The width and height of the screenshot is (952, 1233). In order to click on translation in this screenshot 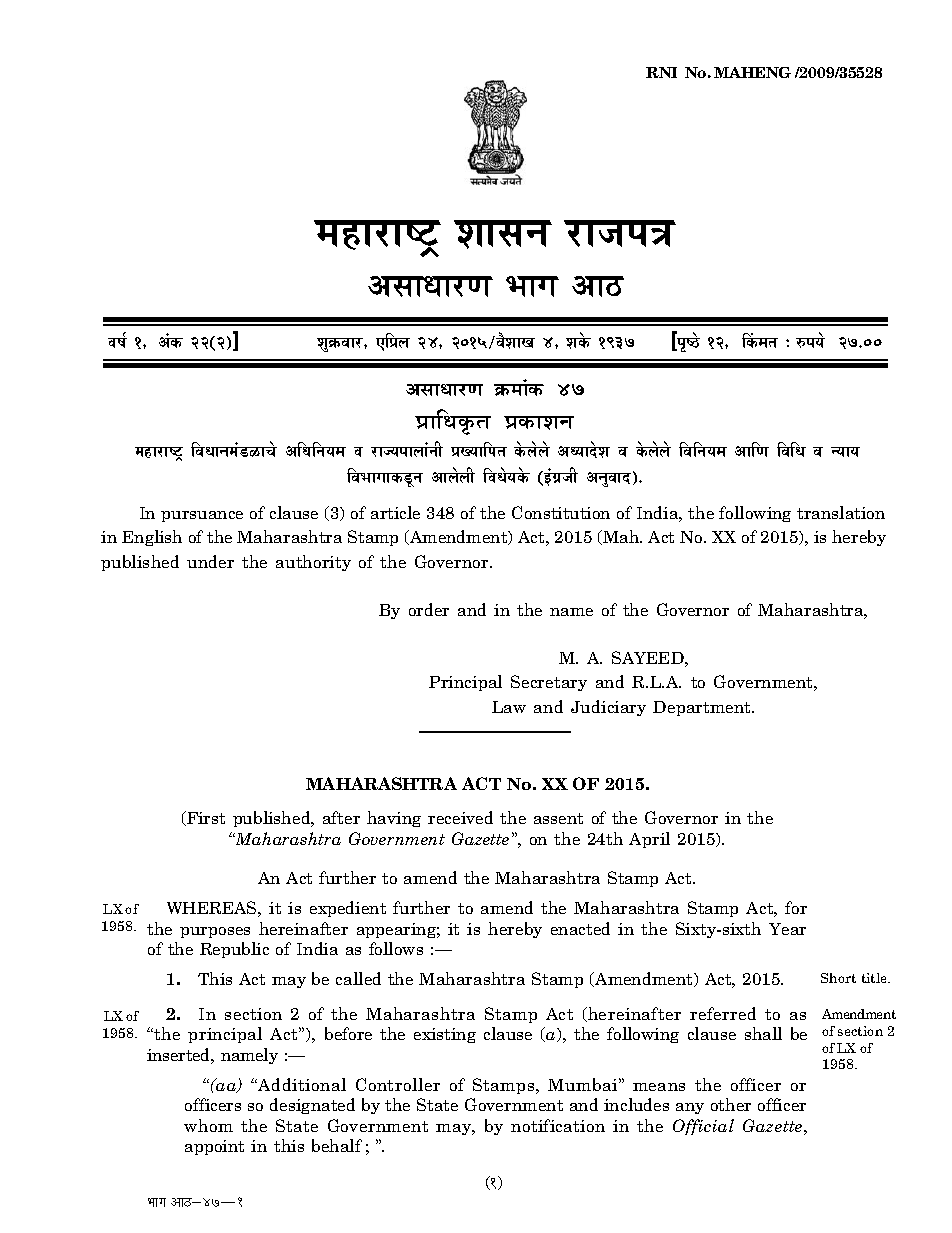, I will do `click(841, 512)`.
